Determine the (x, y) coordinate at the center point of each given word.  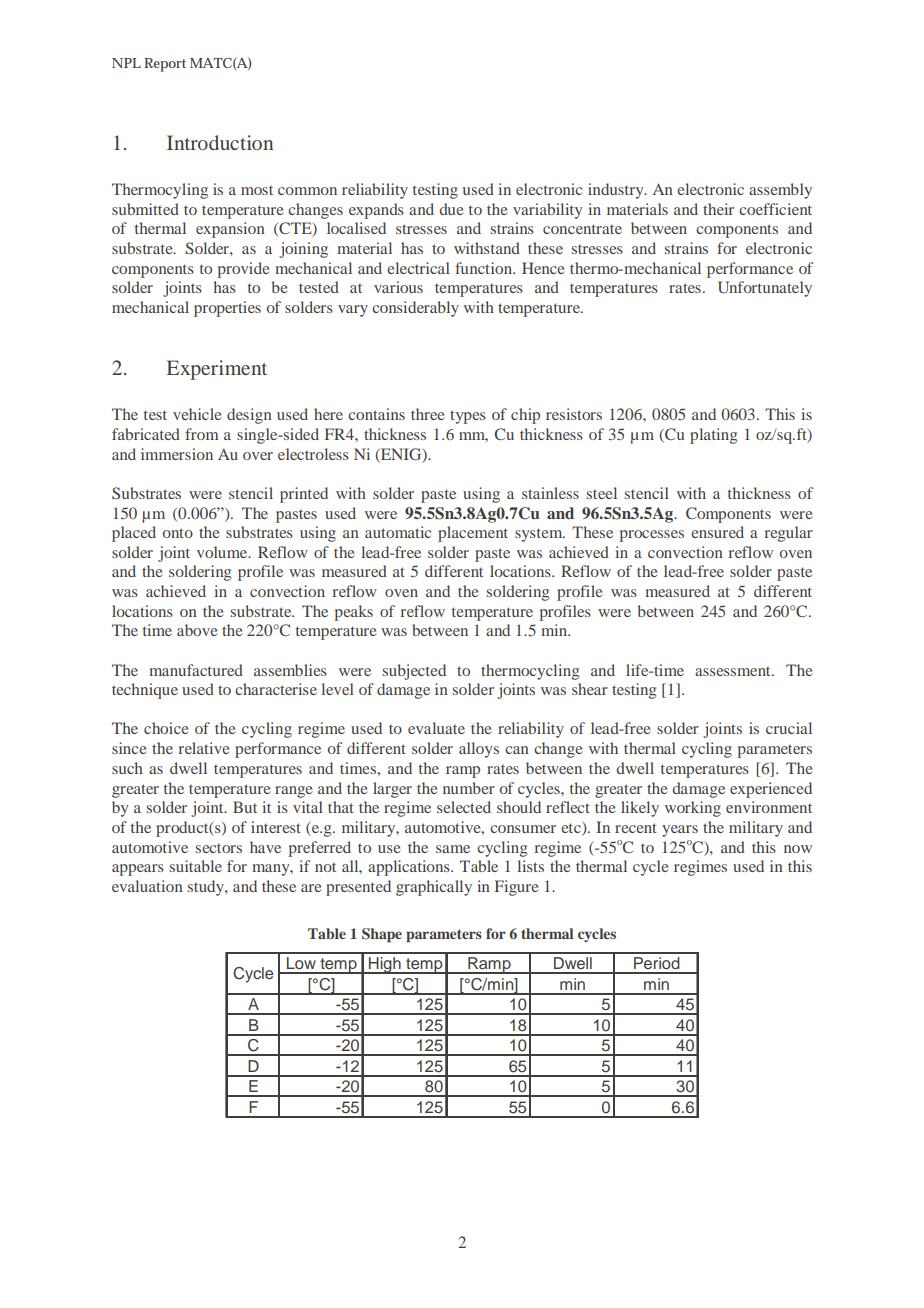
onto (178, 533)
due (451, 209)
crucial (789, 728)
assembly (780, 191)
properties (227, 309)
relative (204, 748)
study (207, 888)
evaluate (436, 728)
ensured (717, 532)
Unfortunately (765, 289)
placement (473, 534)
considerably (415, 309)
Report (165, 65)
